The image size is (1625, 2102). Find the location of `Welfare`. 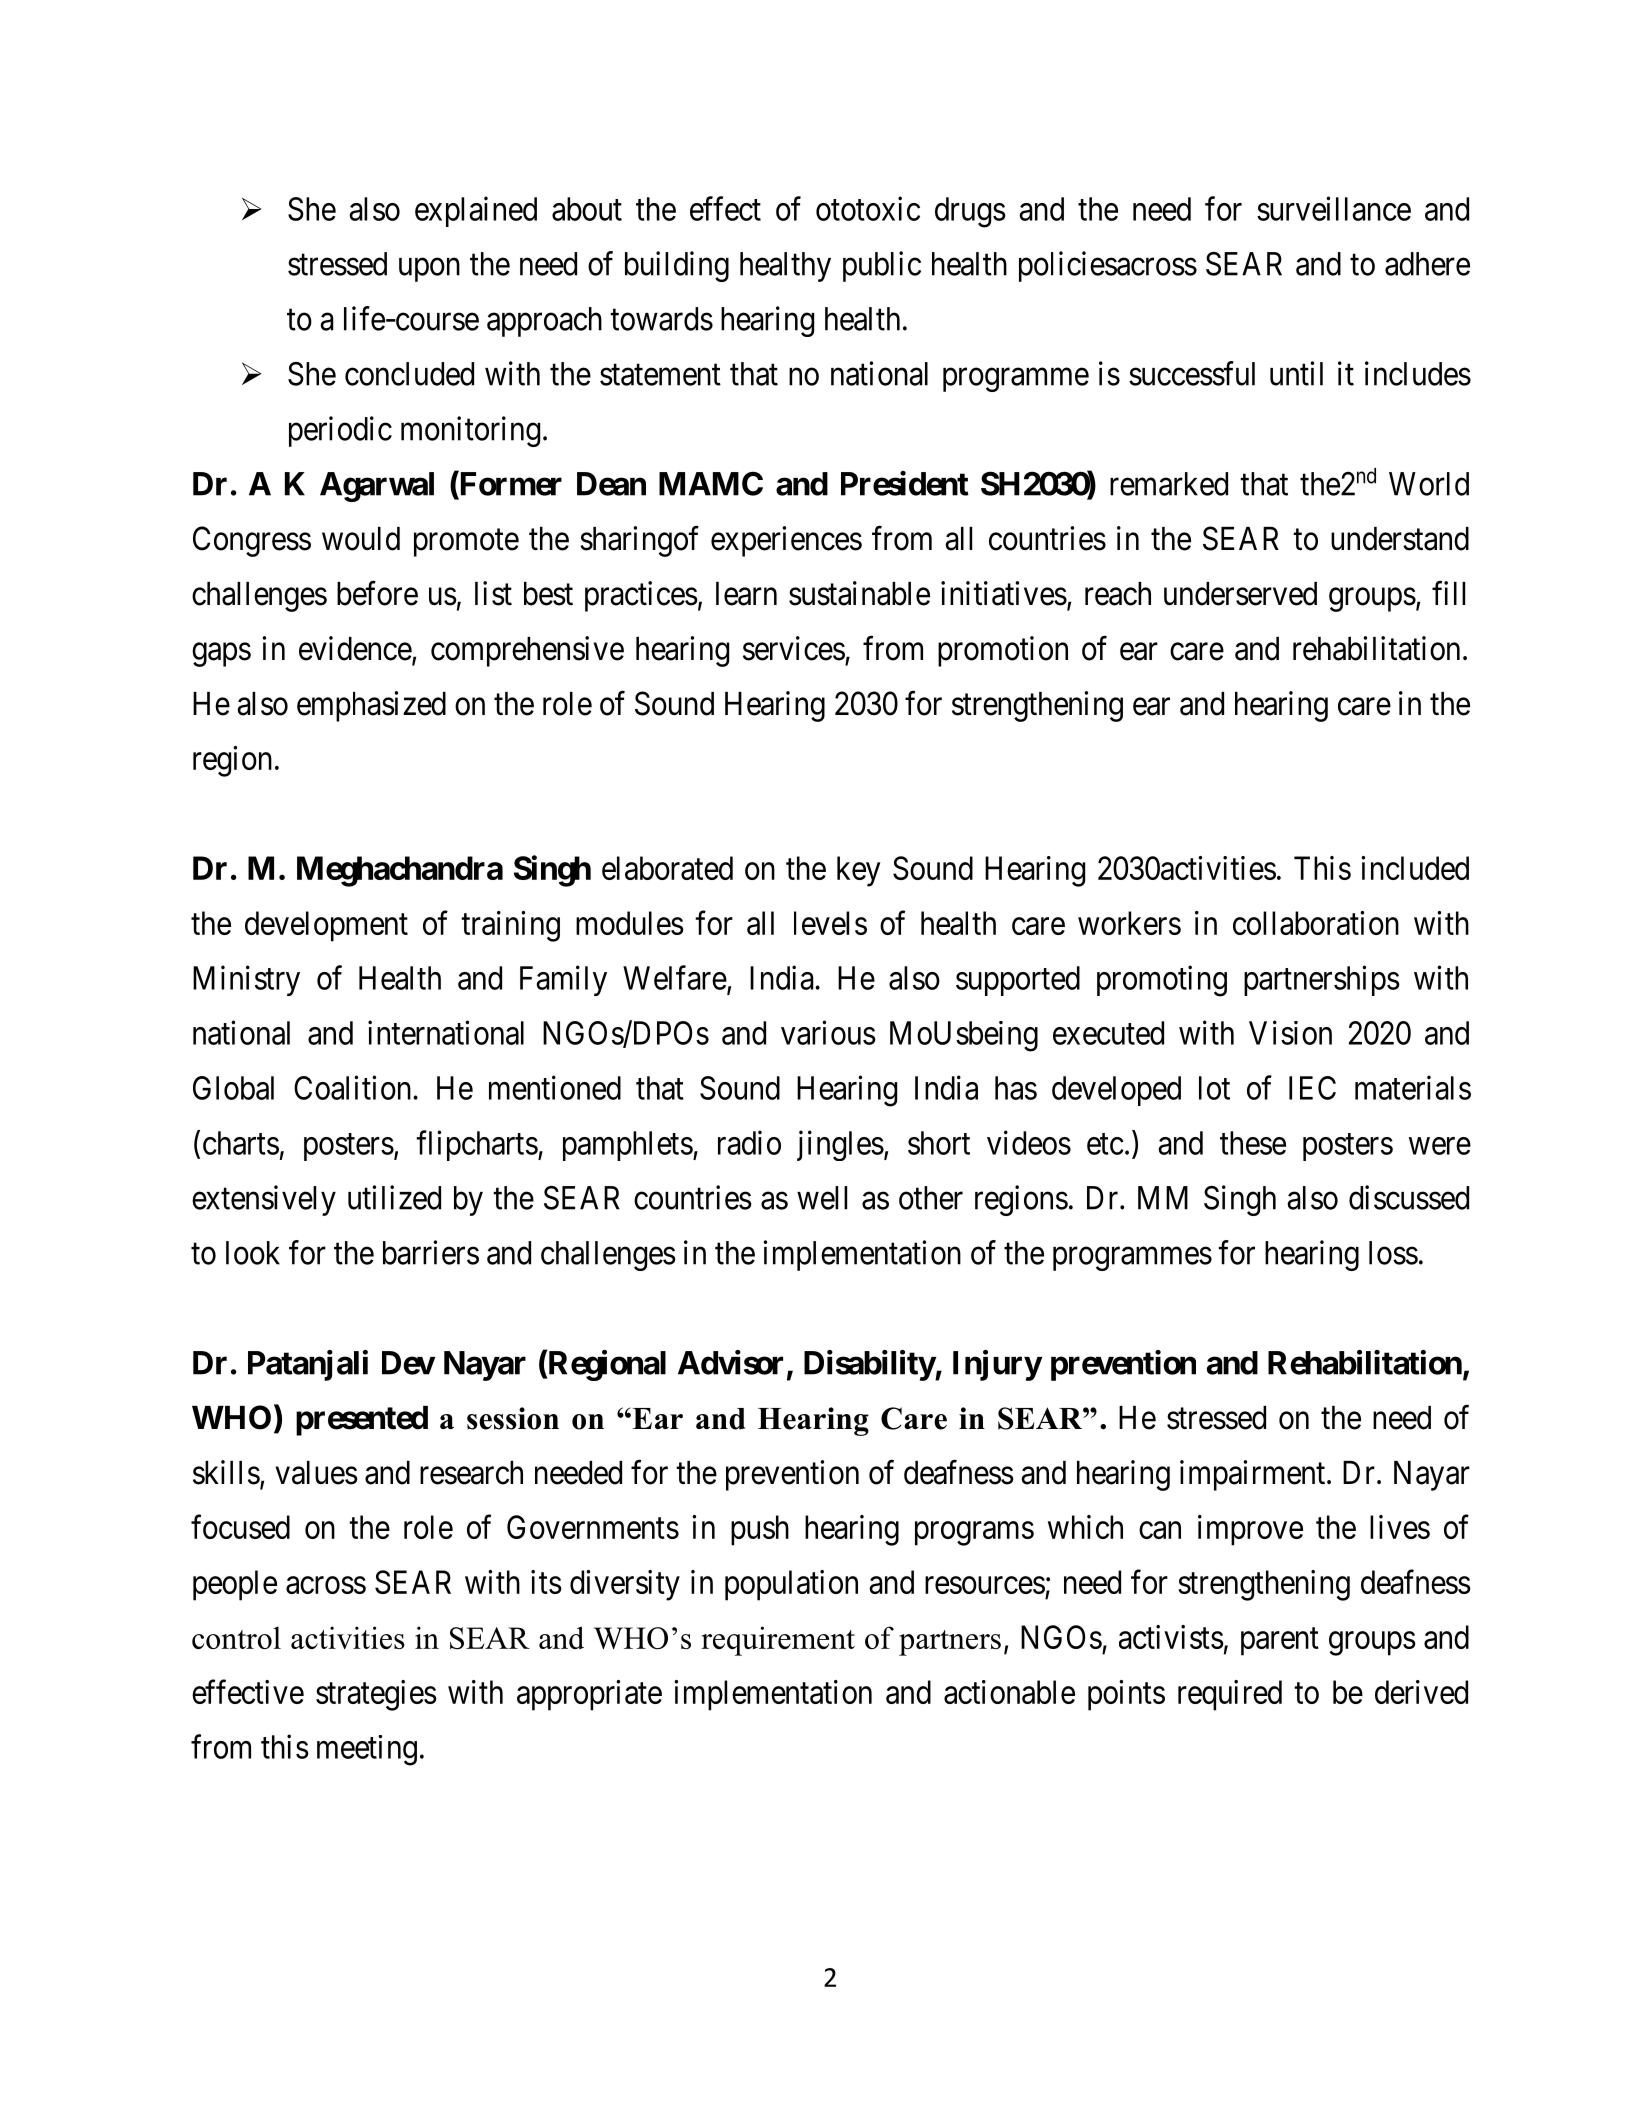

Welfare is located at coordinates (675, 977).
